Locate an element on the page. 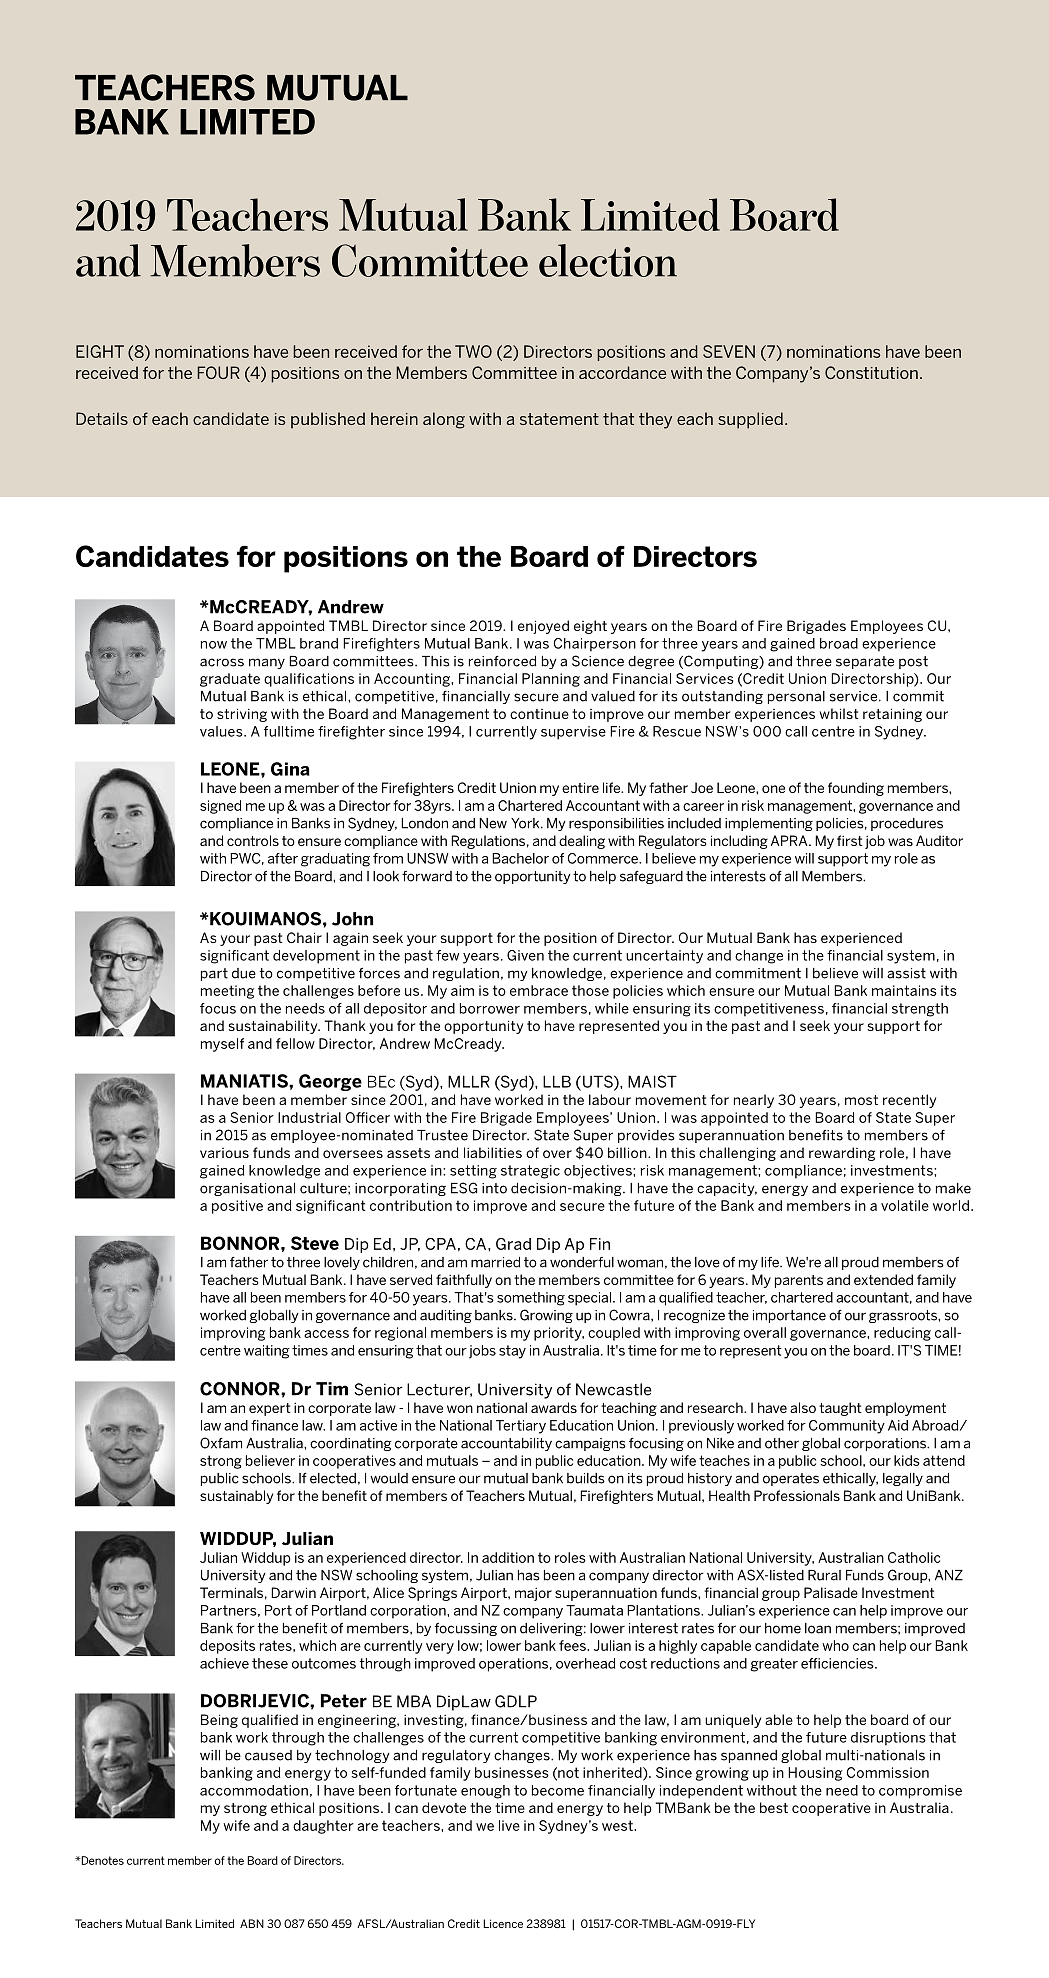 This document has height=1978, width=1049. extended is located at coordinates (883, 1279).
